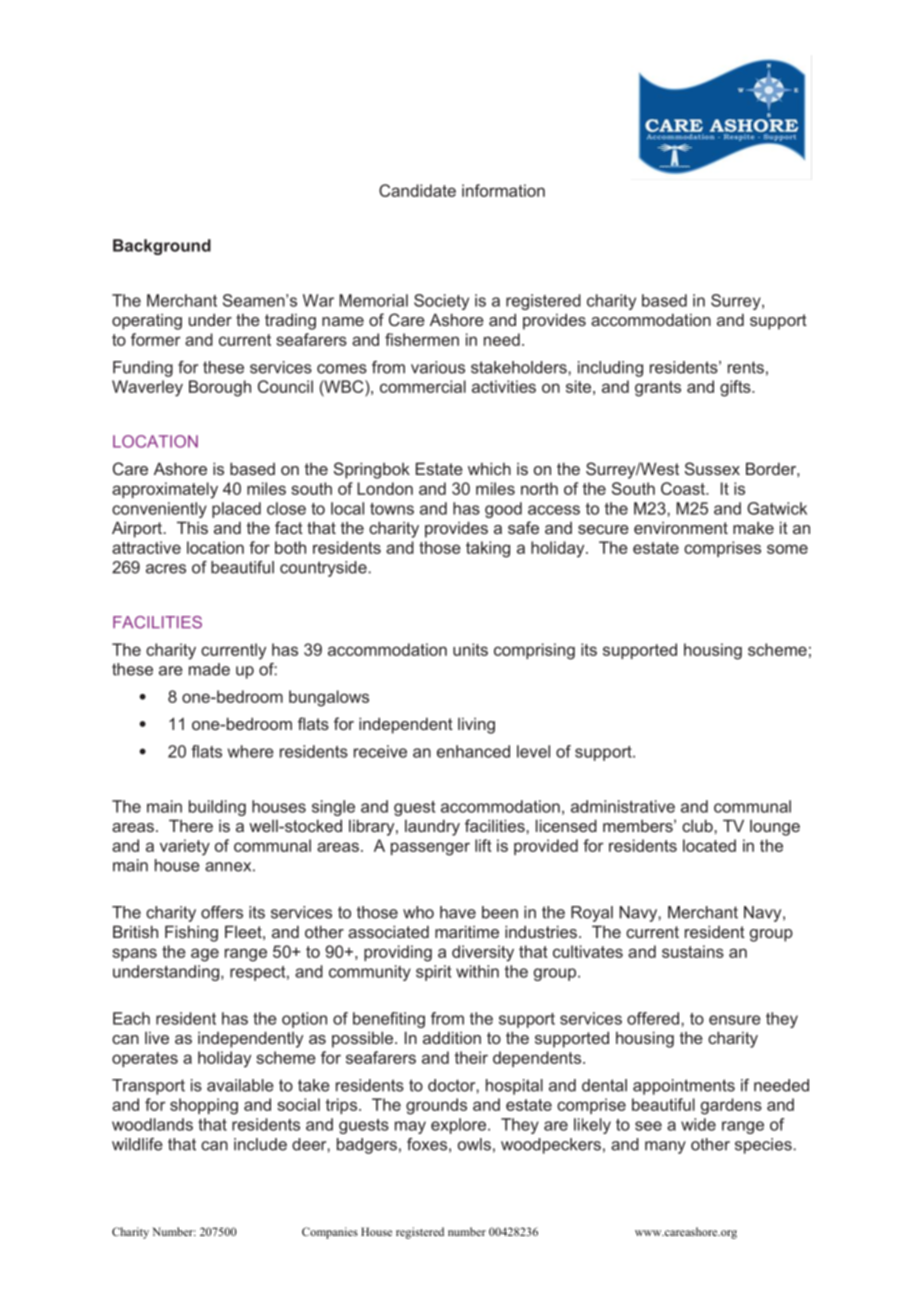  Describe the element at coordinates (165, 490) in the screenshot. I see `approximately` at that location.
